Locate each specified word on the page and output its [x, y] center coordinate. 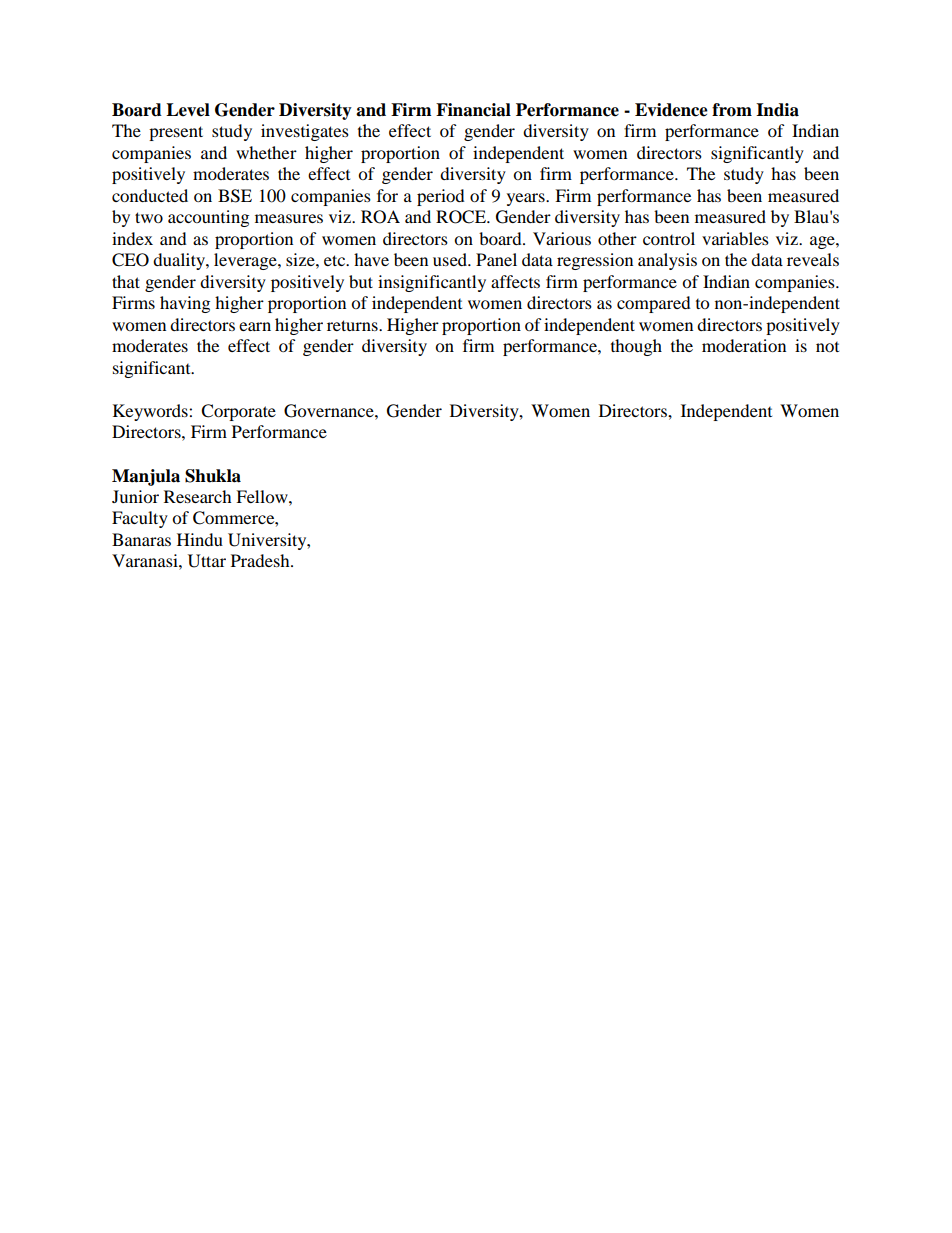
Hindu [200, 539]
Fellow [263, 496]
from [732, 110]
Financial [473, 110]
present [176, 133]
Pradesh [261, 560]
